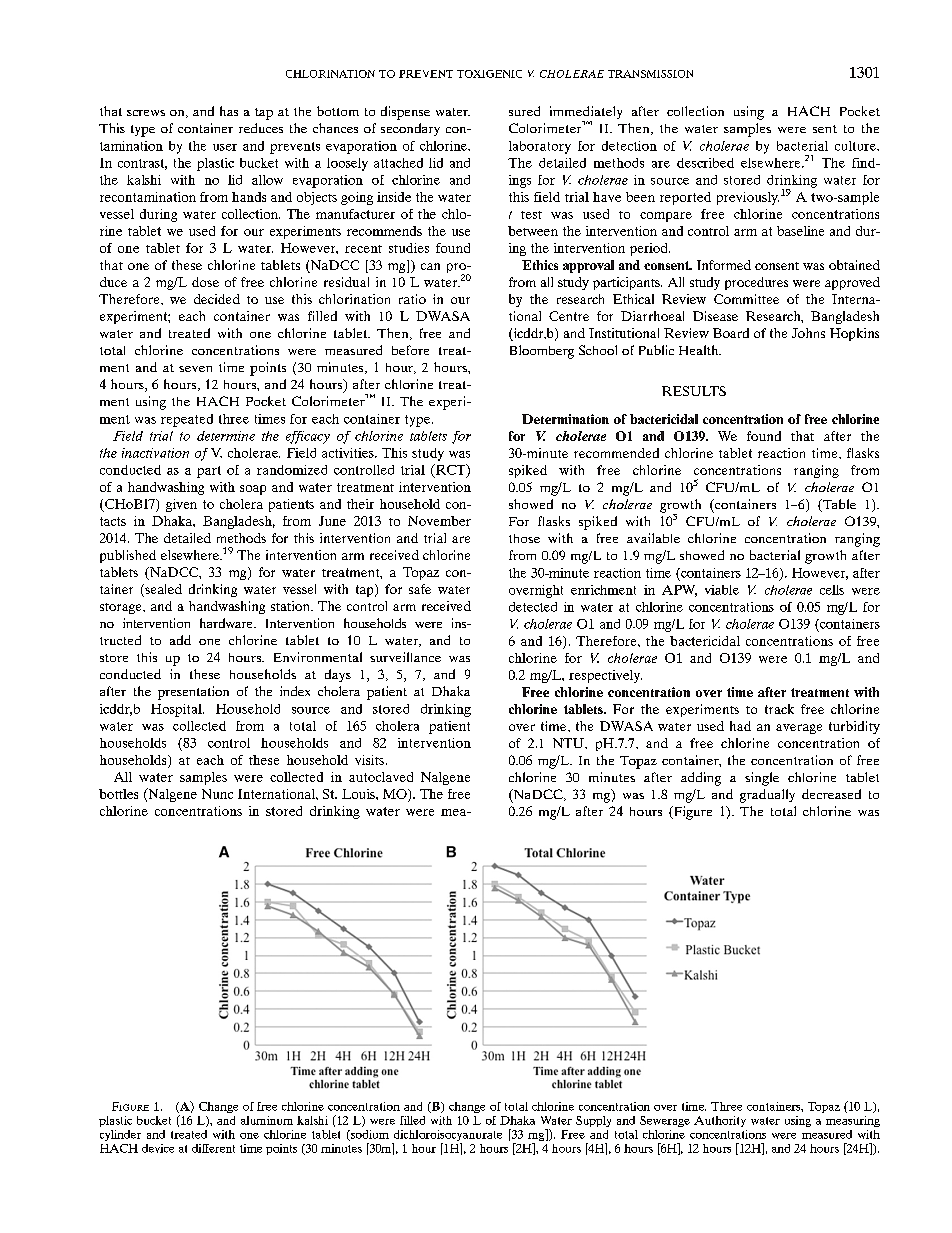 The image size is (952, 1233). What do you see at coordinates (489, 74) in the document?
I see `TOXIGENIC` at bounding box center [489, 74].
